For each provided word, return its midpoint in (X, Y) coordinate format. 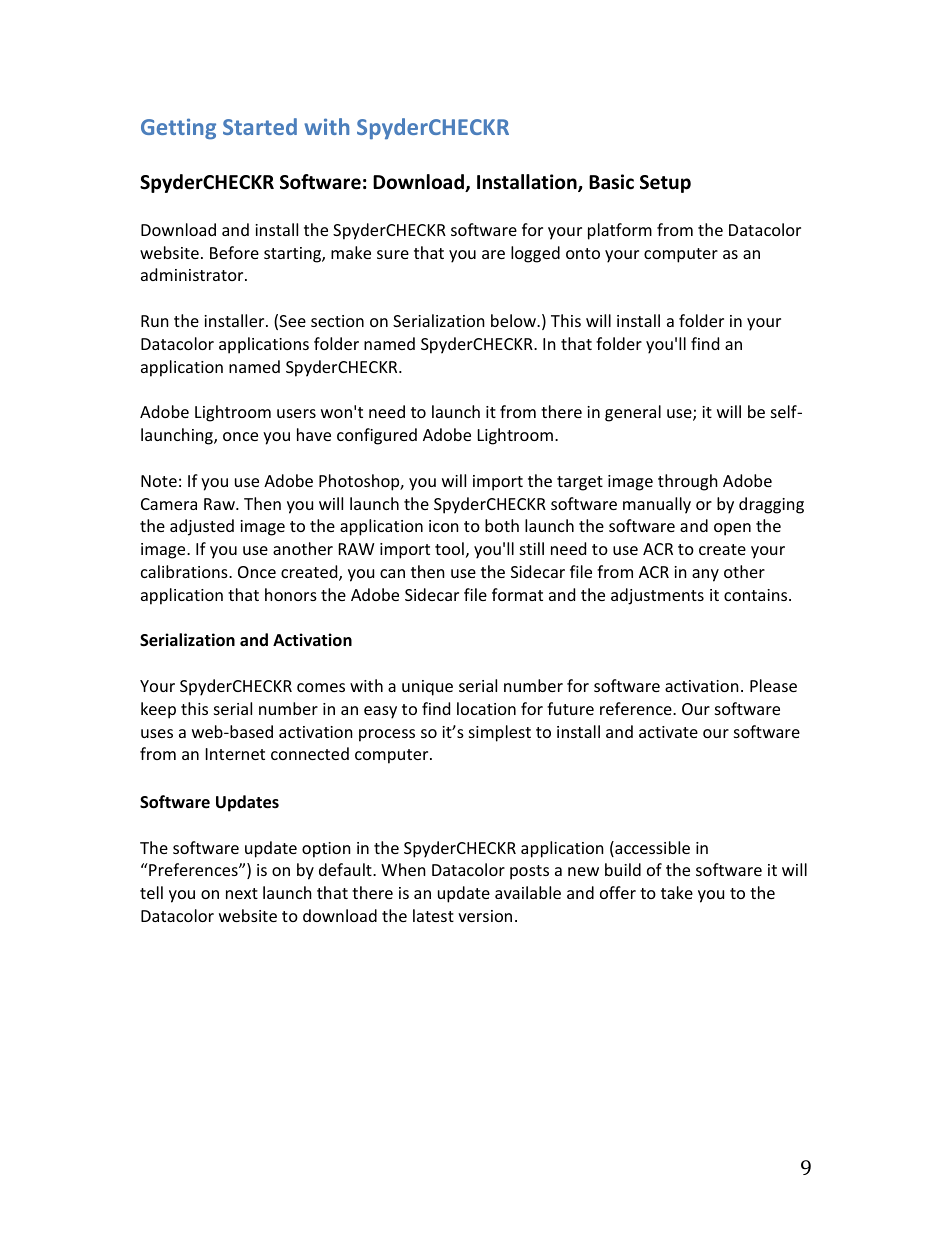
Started (260, 126)
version (485, 916)
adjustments (657, 596)
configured (377, 436)
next (242, 893)
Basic (611, 182)
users (296, 413)
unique (427, 688)
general (633, 413)
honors (291, 594)
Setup (665, 184)
